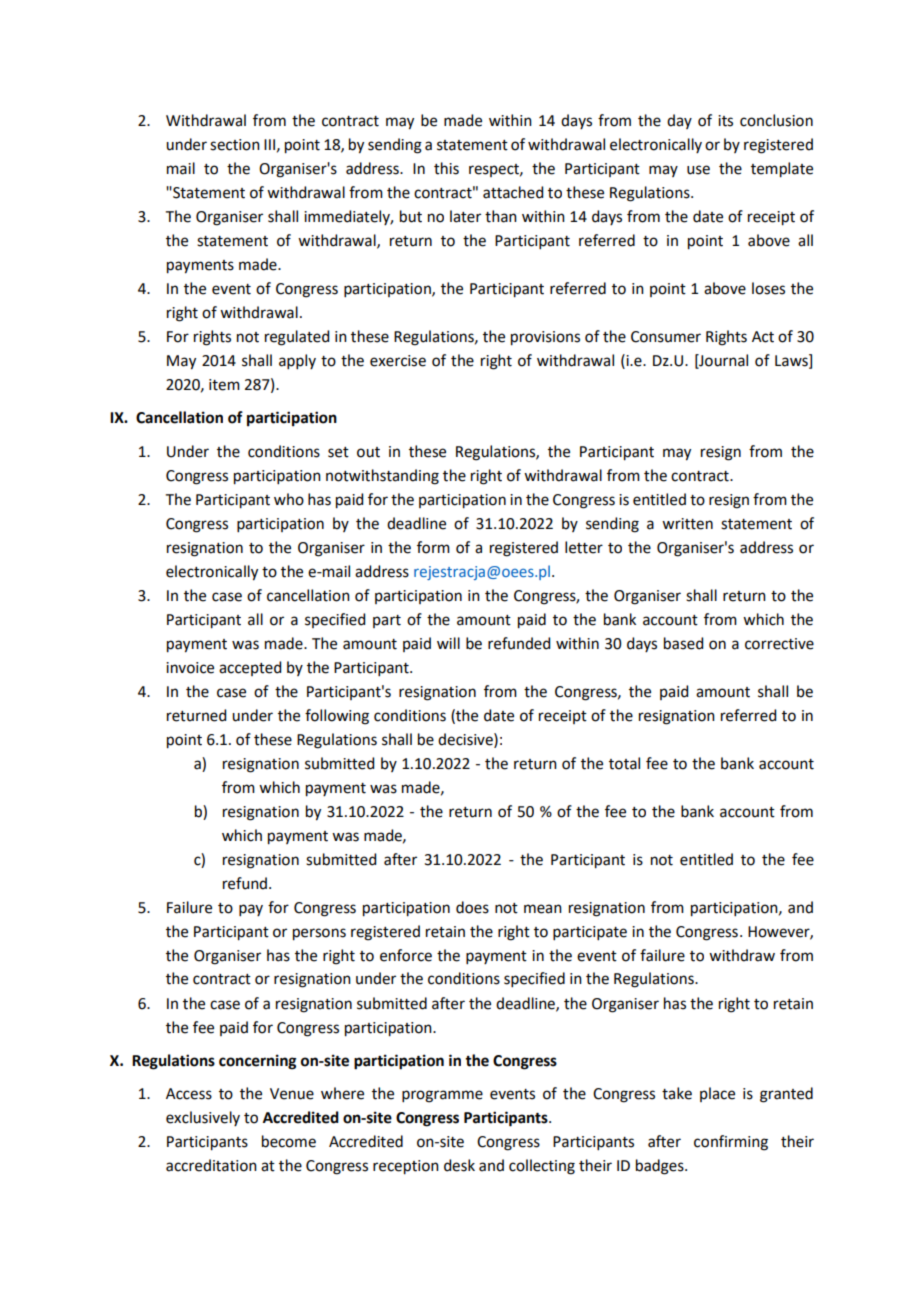  Describe the element at coordinates (683, 643) in the image. I see `based` at that location.
